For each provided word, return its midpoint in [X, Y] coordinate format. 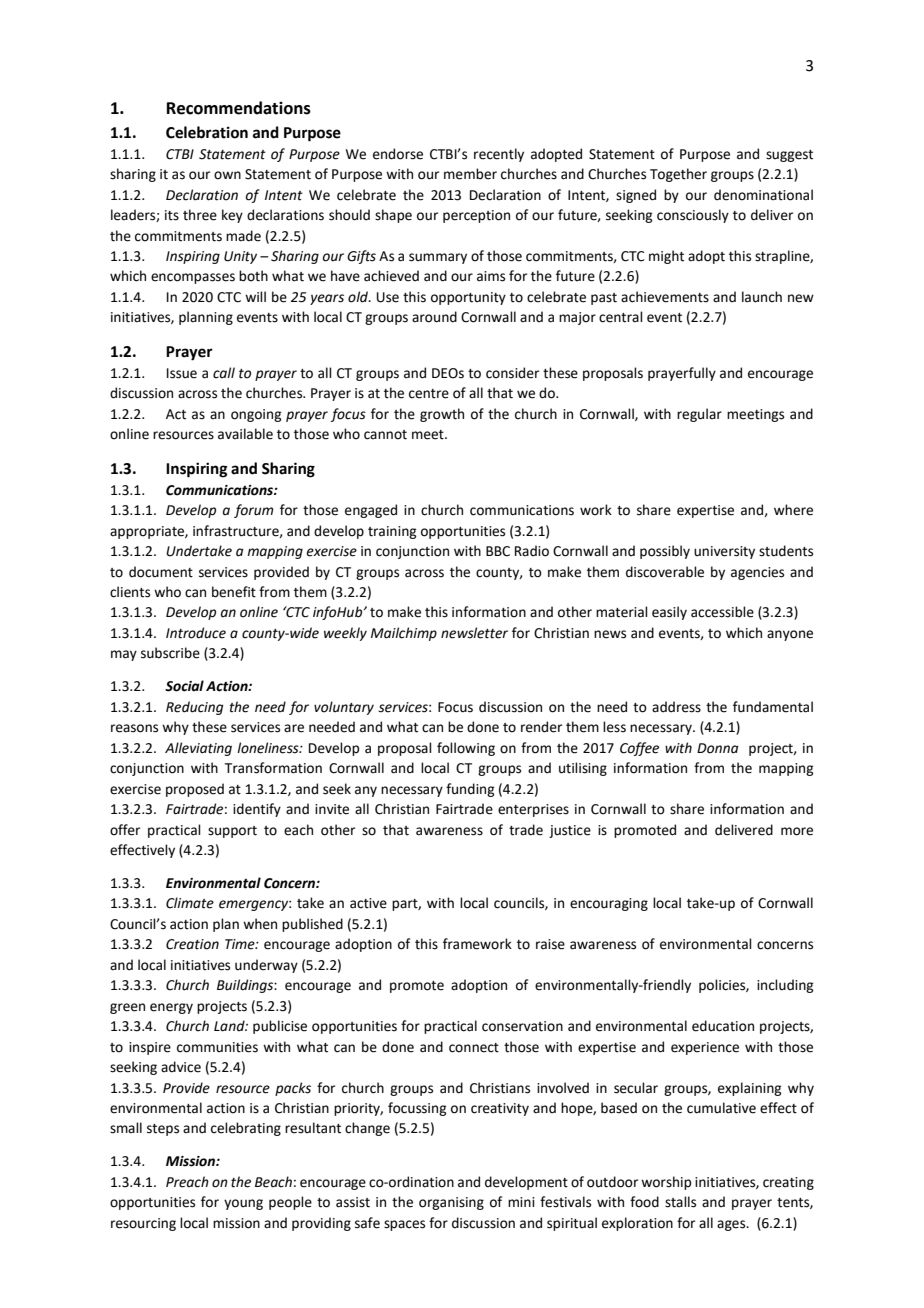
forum [253, 511]
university [724, 552]
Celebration [207, 132]
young [243, 1204]
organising [451, 1203]
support [232, 832]
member [470, 174]
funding [470, 790]
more [797, 831]
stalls [680, 1202]
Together [678, 175]
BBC [498, 551]
